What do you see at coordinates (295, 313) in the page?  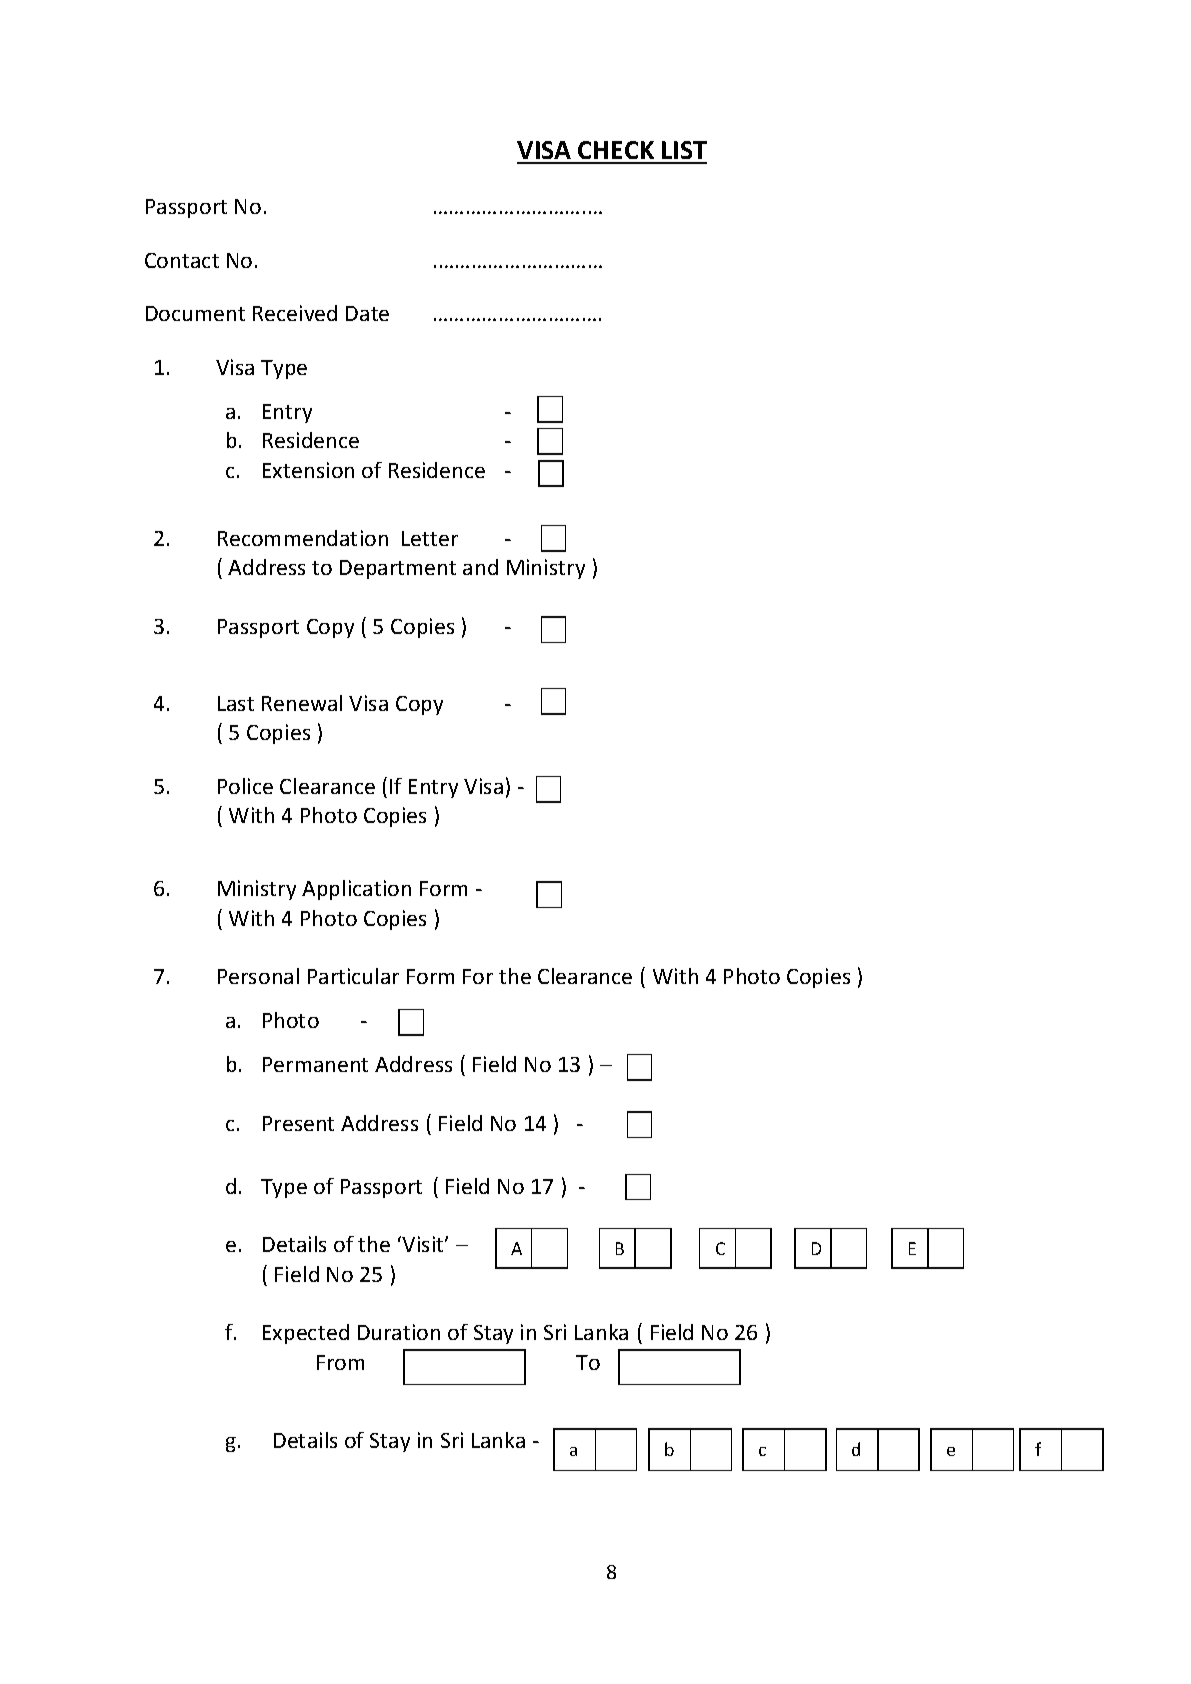 I see `Received` at bounding box center [295, 313].
